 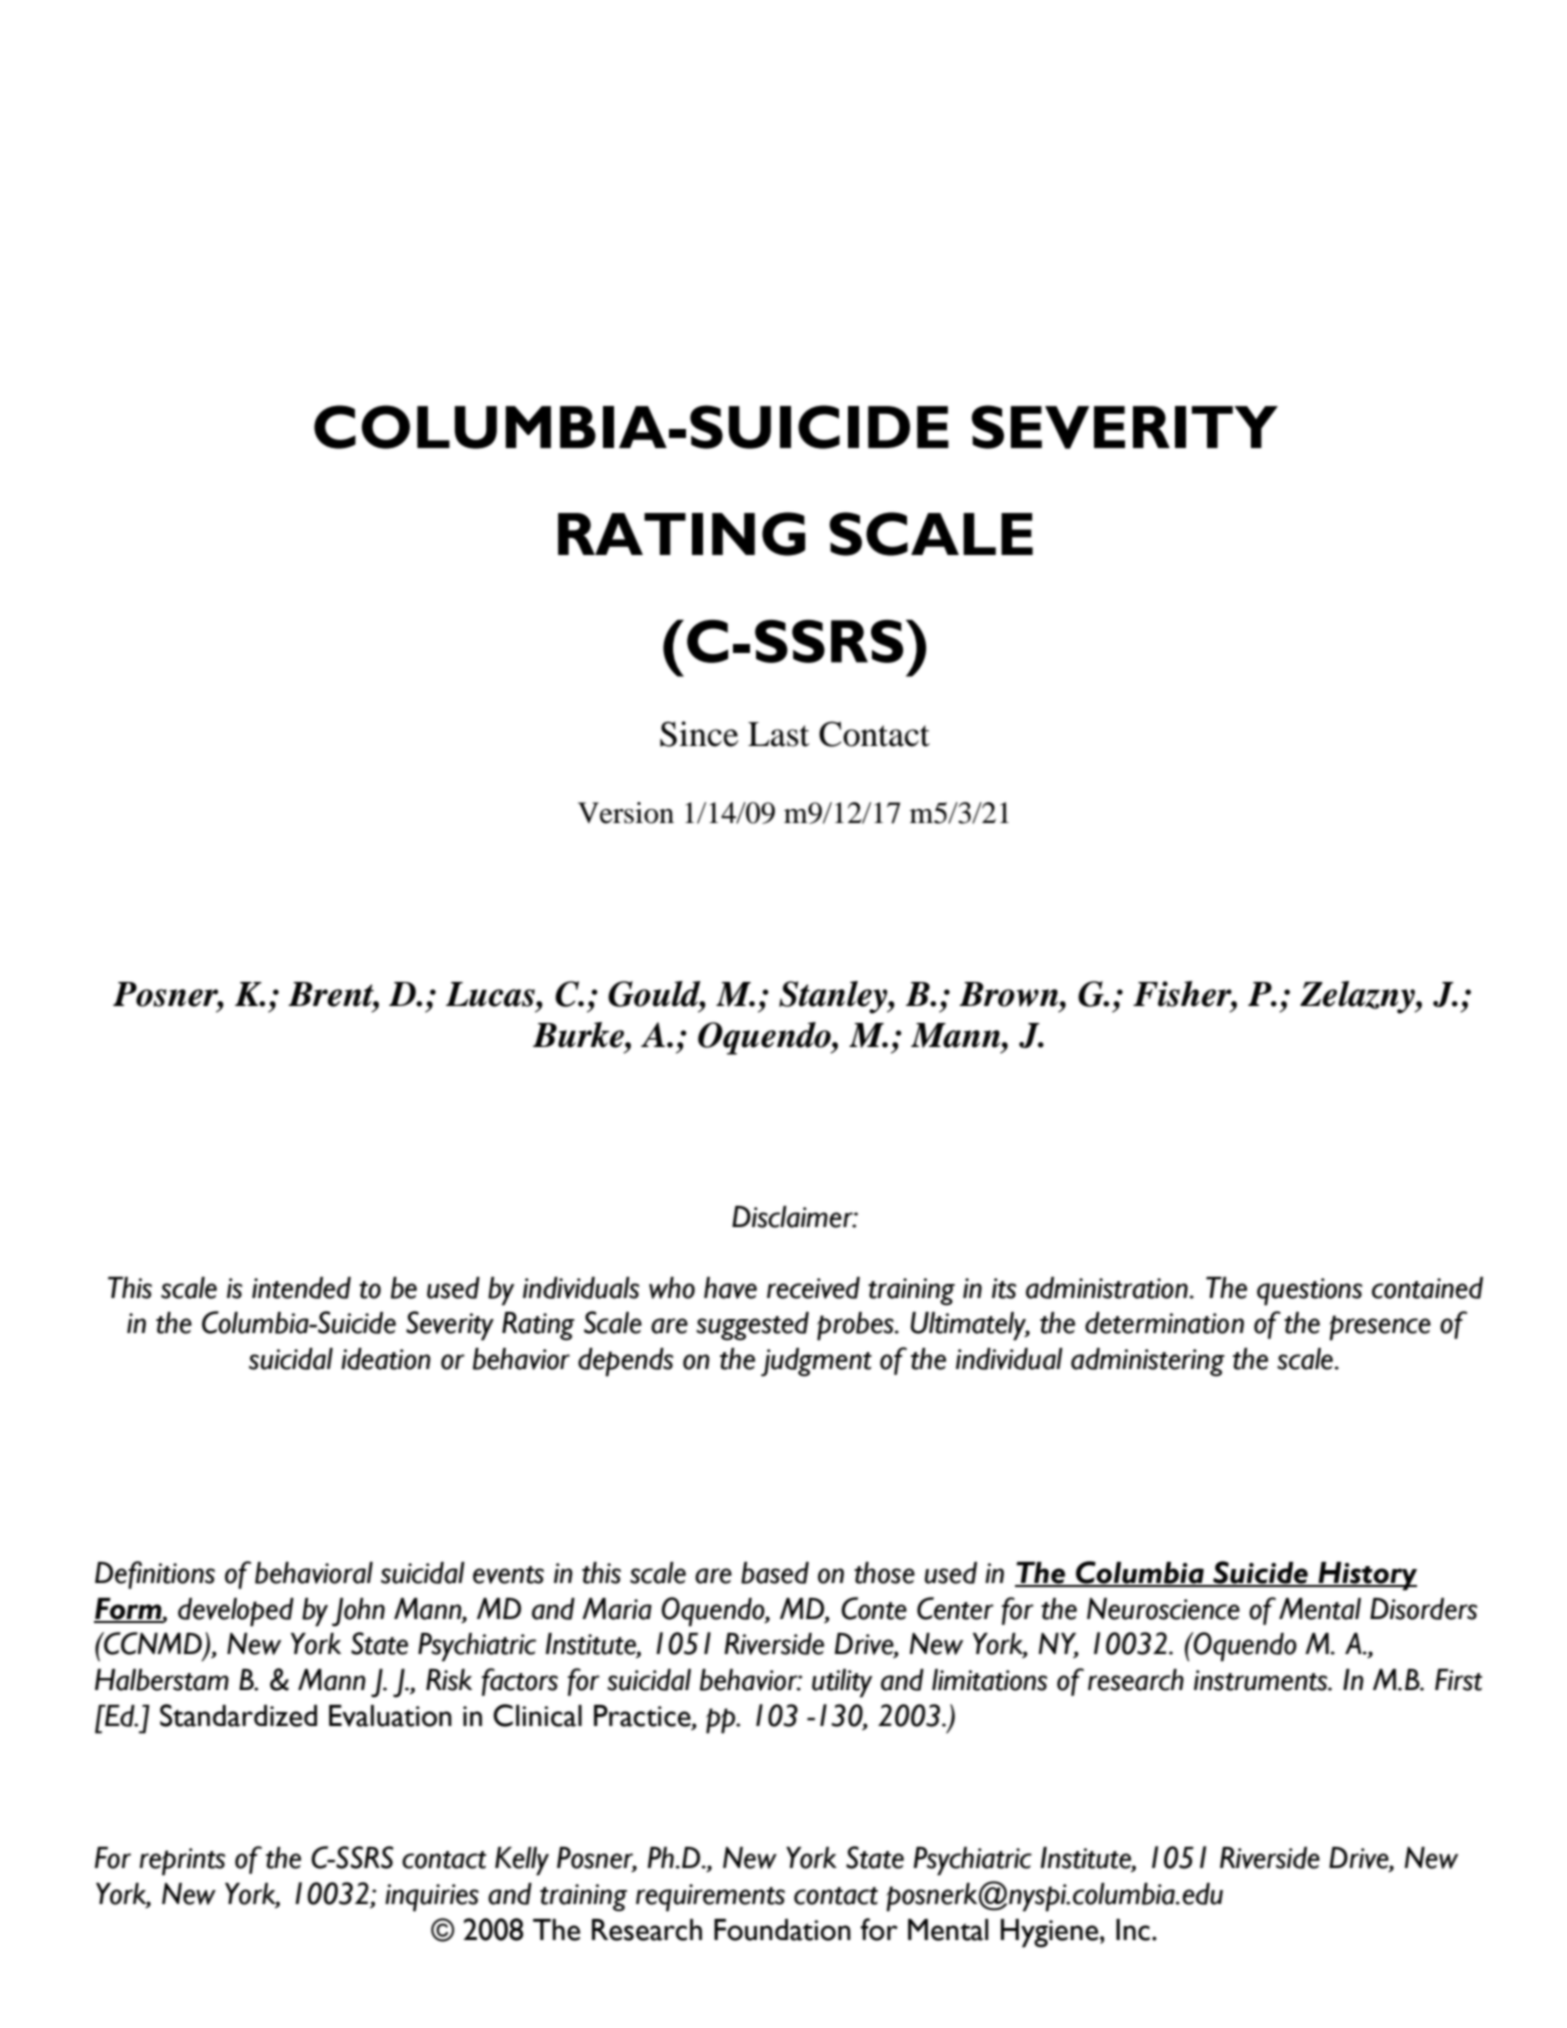 What do you see at coordinates (1380, 1328) in the screenshot?
I see `presence` at bounding box center [1380, 1328].
